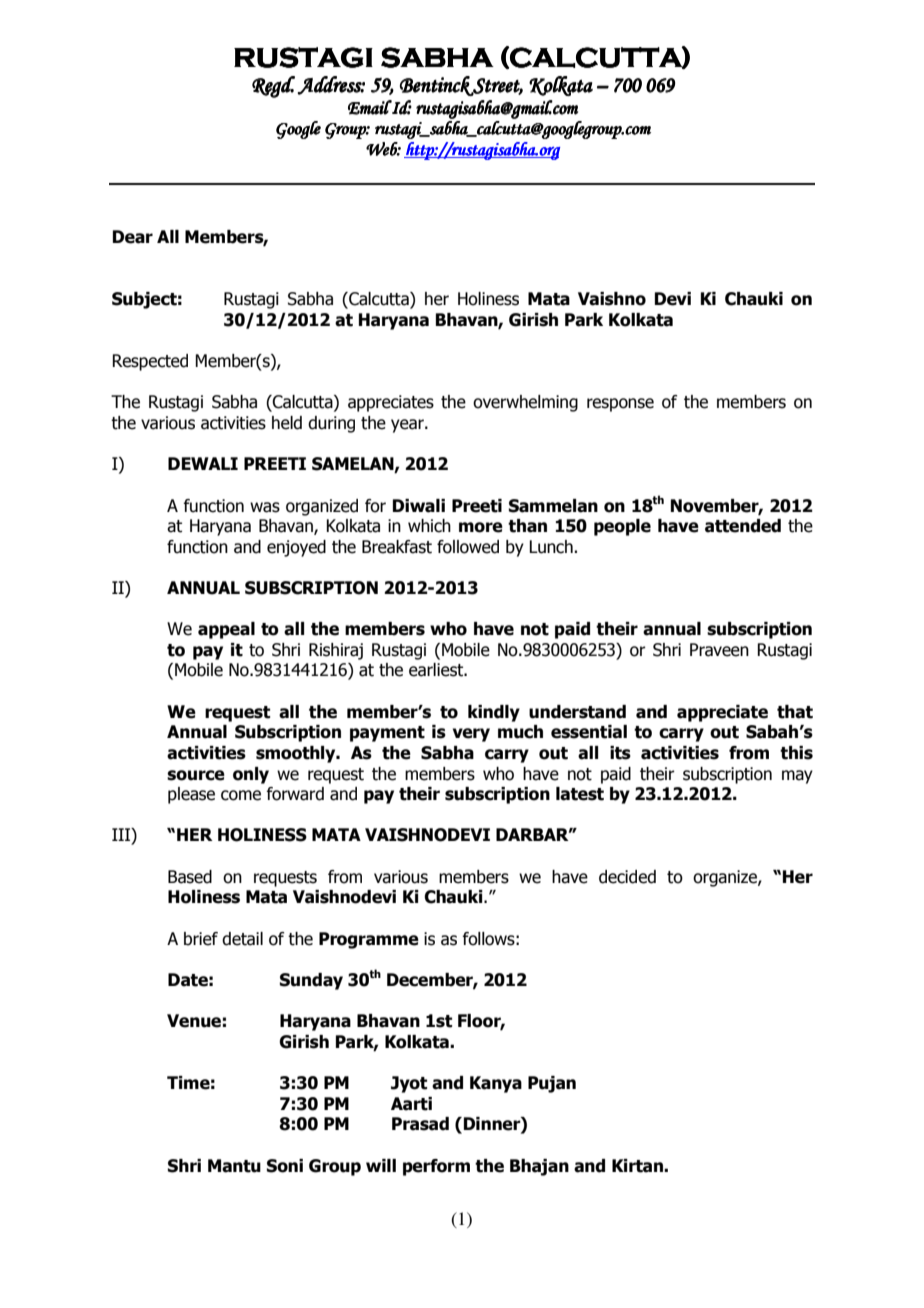 This screenshot has width=924, height=1308. What do you see at coordinates (620, 405) in the screenshot?
I see `response` at bounding box center [620, 405].
